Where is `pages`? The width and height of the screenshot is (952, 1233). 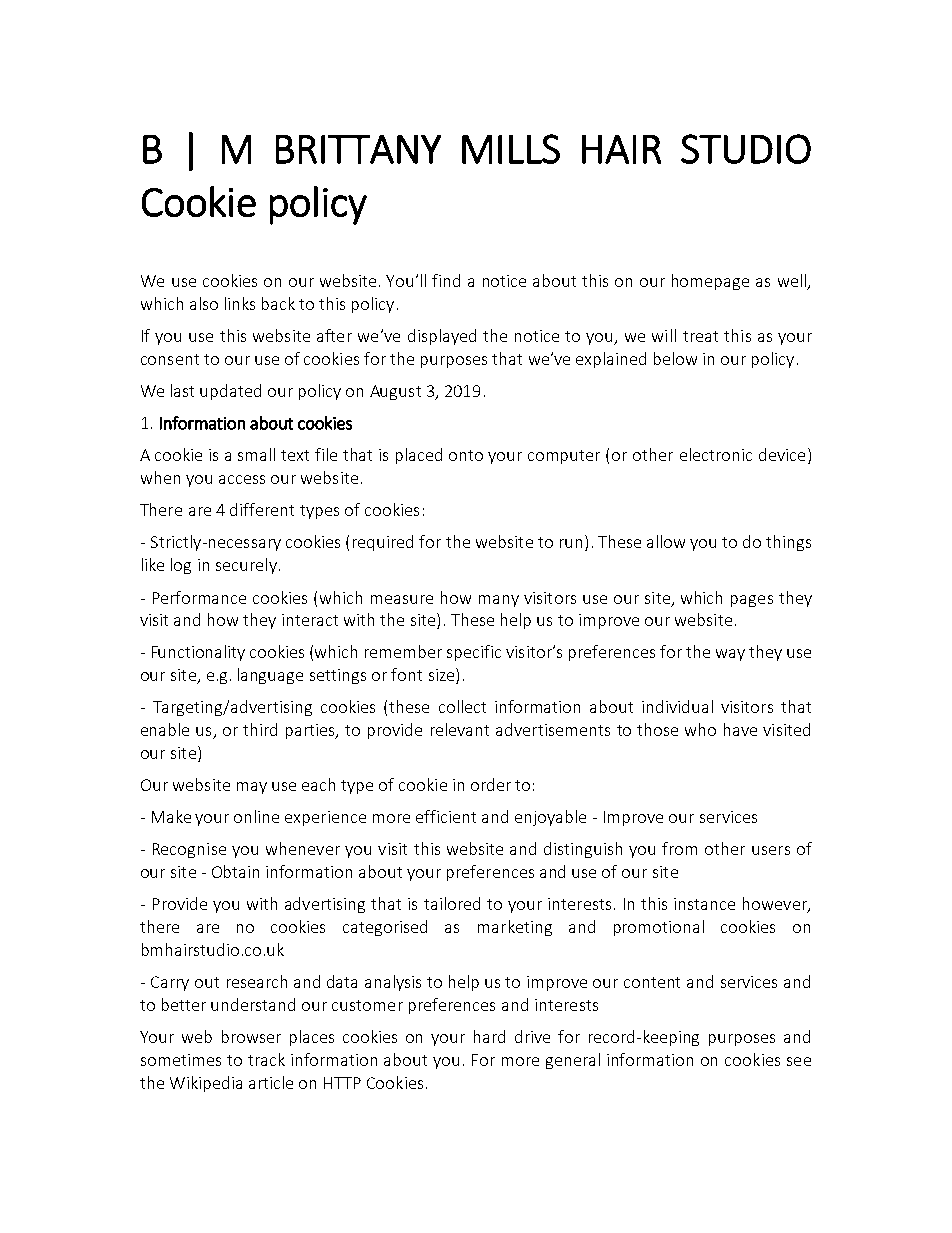
pages is located at coordinates (752, 601).
